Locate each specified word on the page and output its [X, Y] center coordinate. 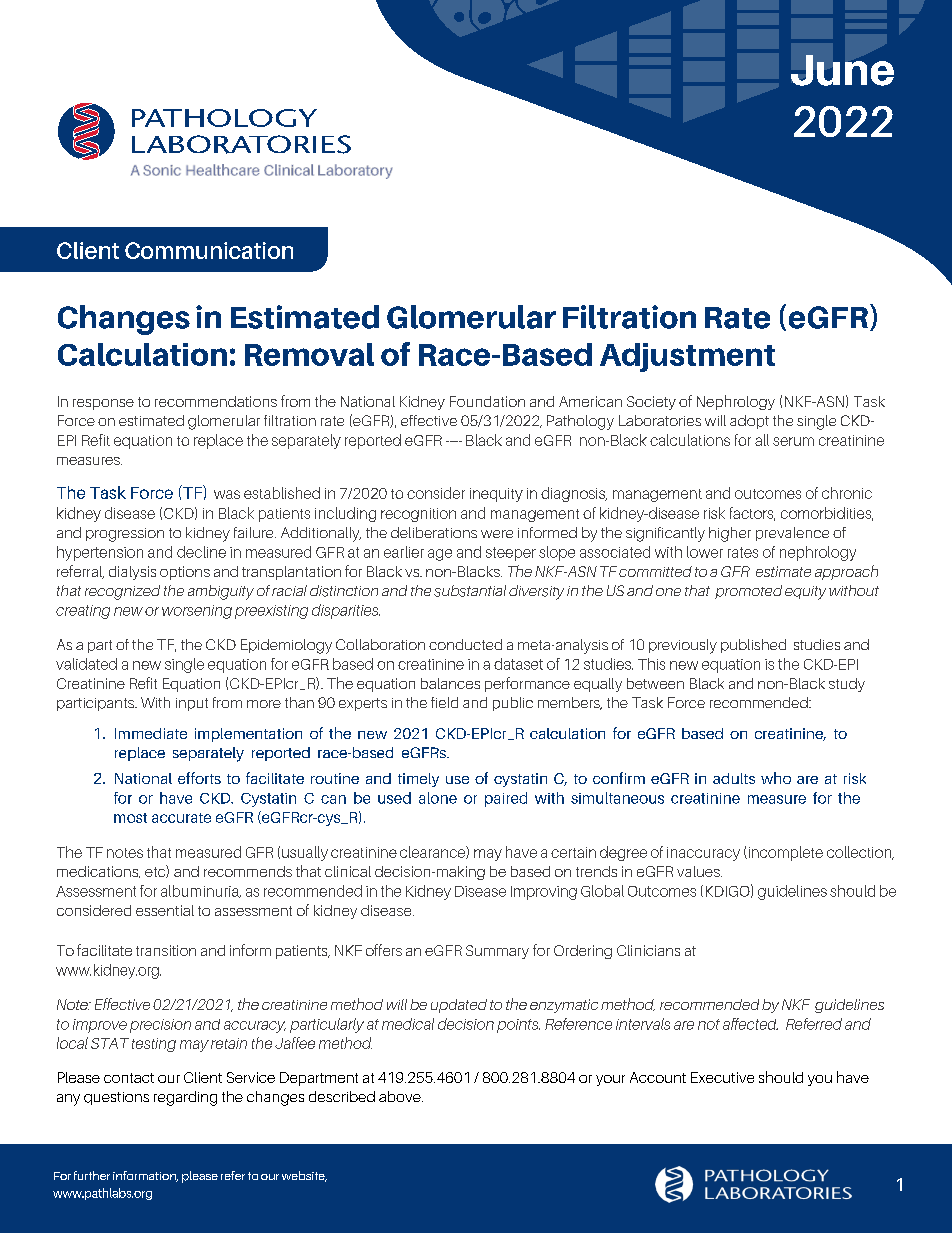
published [753, 646]
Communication [209, 250]
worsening [197, 612]
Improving [544, 893]
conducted [465, 644]
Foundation [487, 401]
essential [165, 910]
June [842, 70]
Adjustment [687, 357]
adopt [749, 422]
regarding [185, 1098]
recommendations [216, 401]
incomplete [784, 853]
